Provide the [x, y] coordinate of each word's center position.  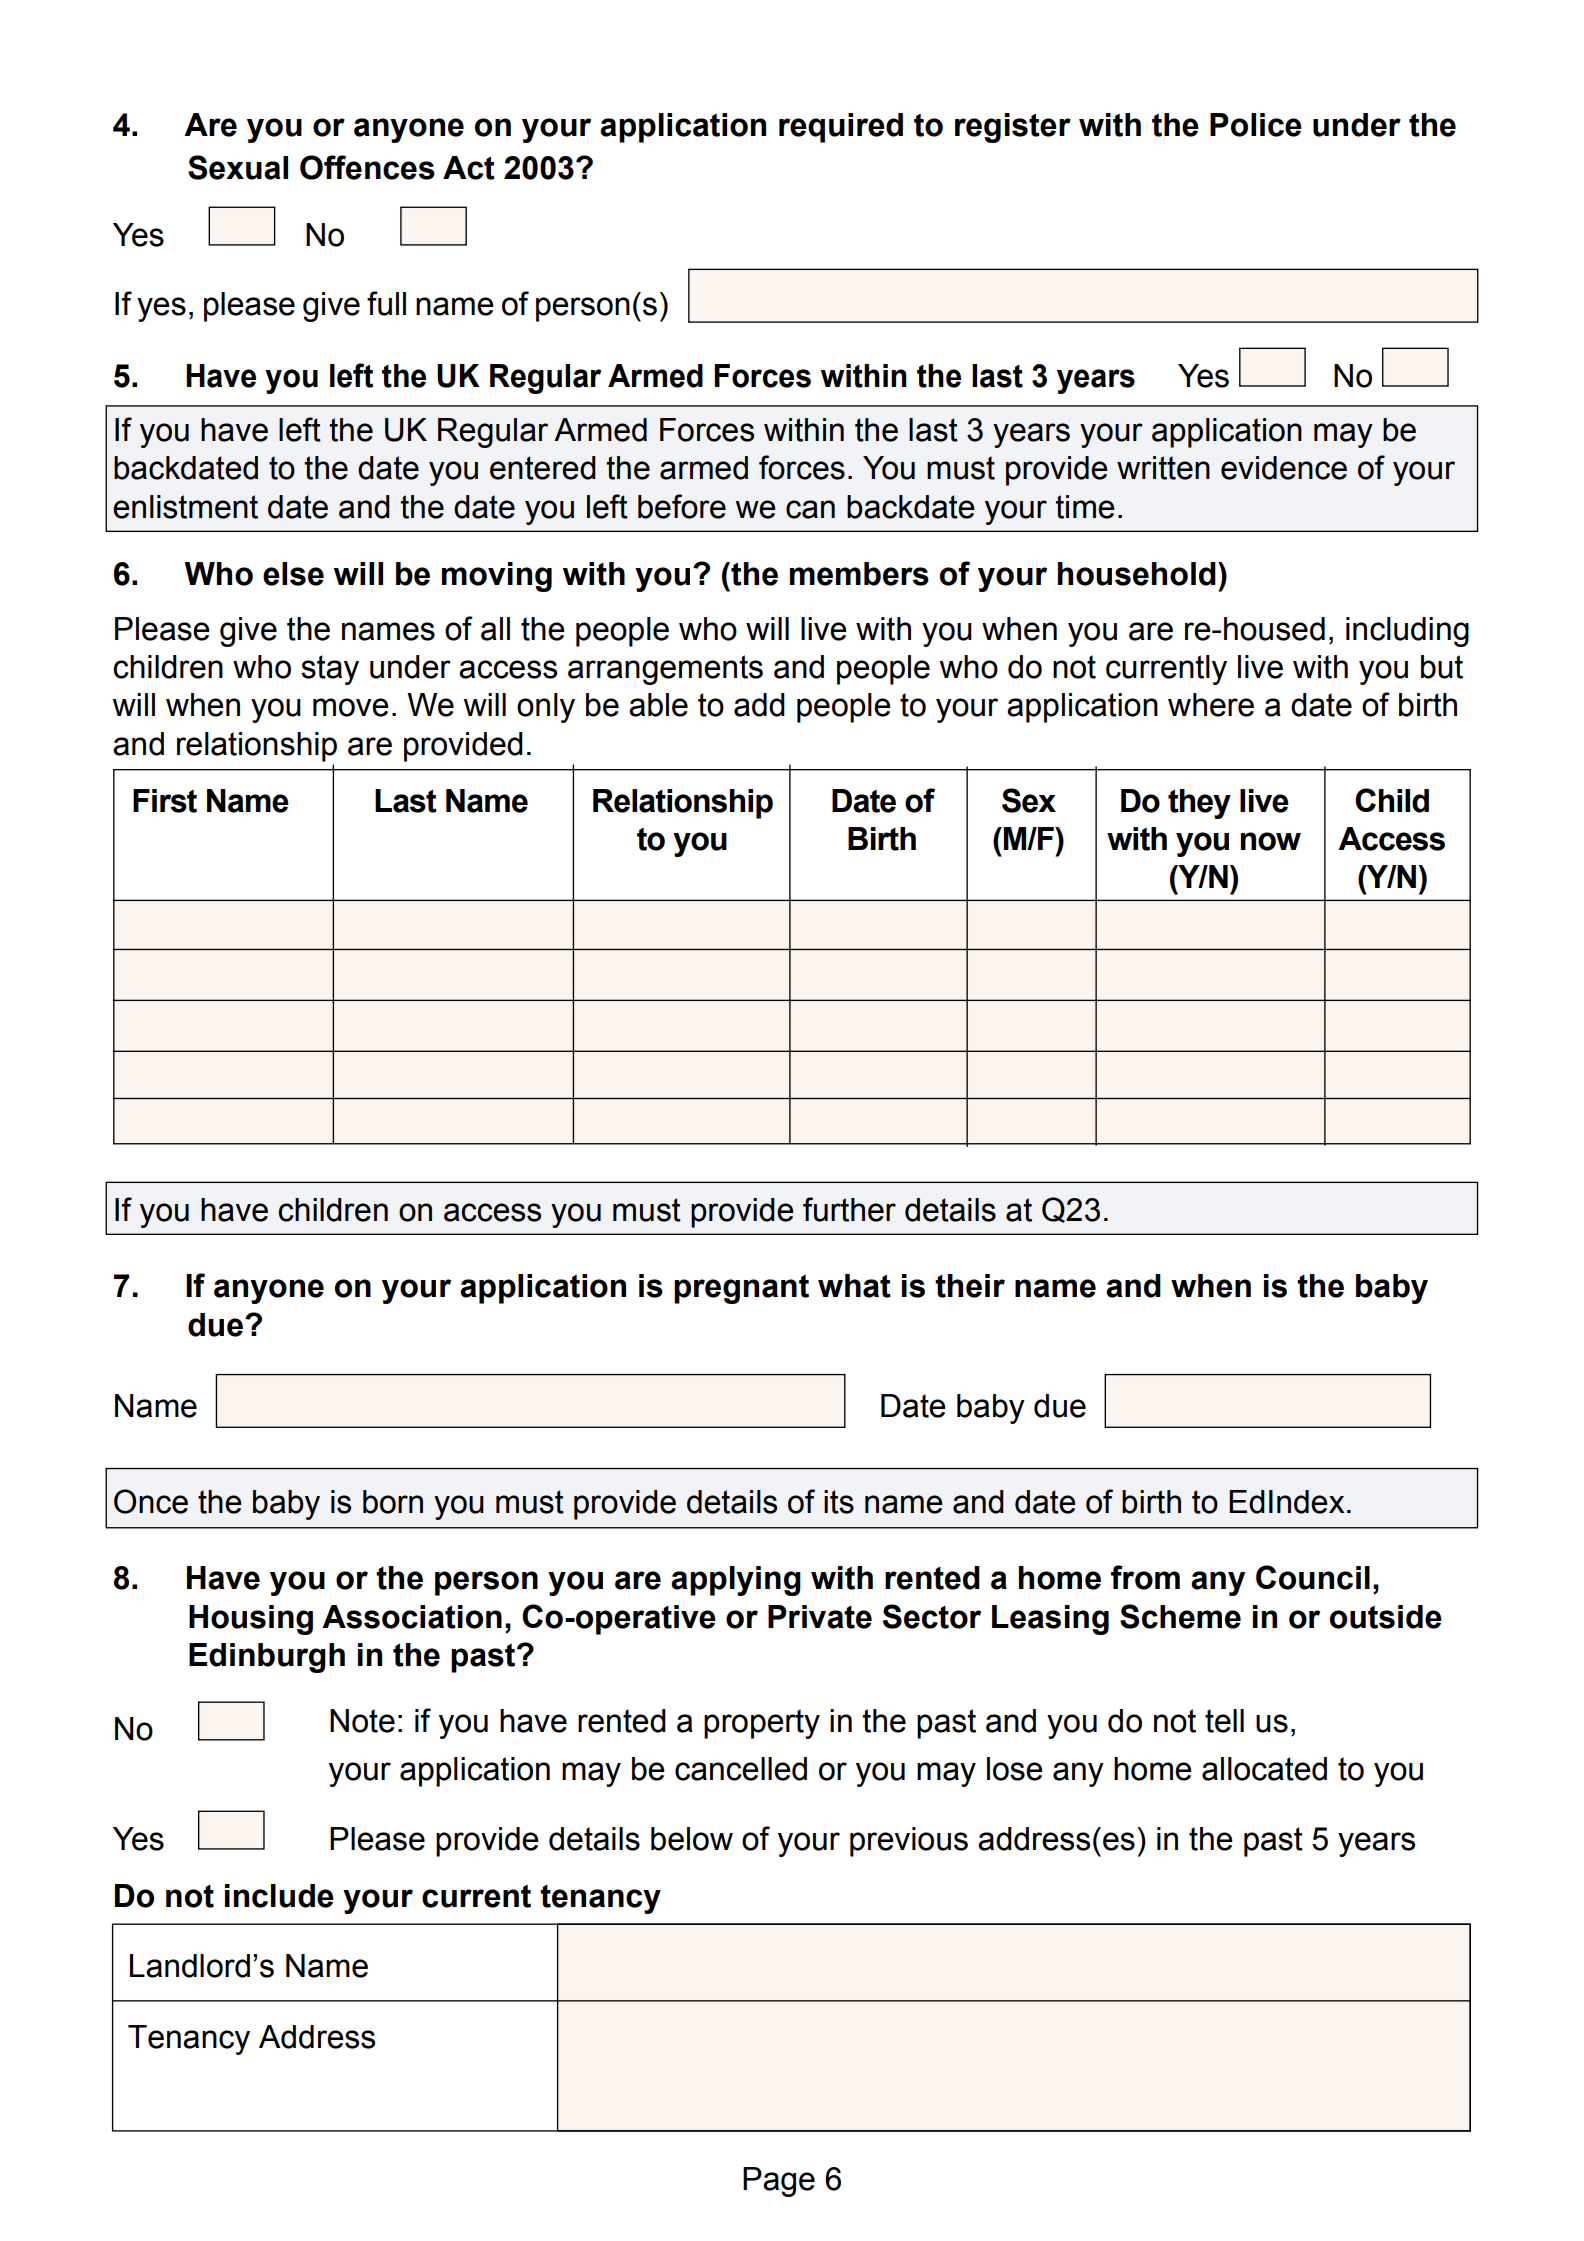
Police [1256, 125]
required [841, 128]
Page [779, 2182]
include [279, 1896]
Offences [367, 167]
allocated [1264, 1769]
